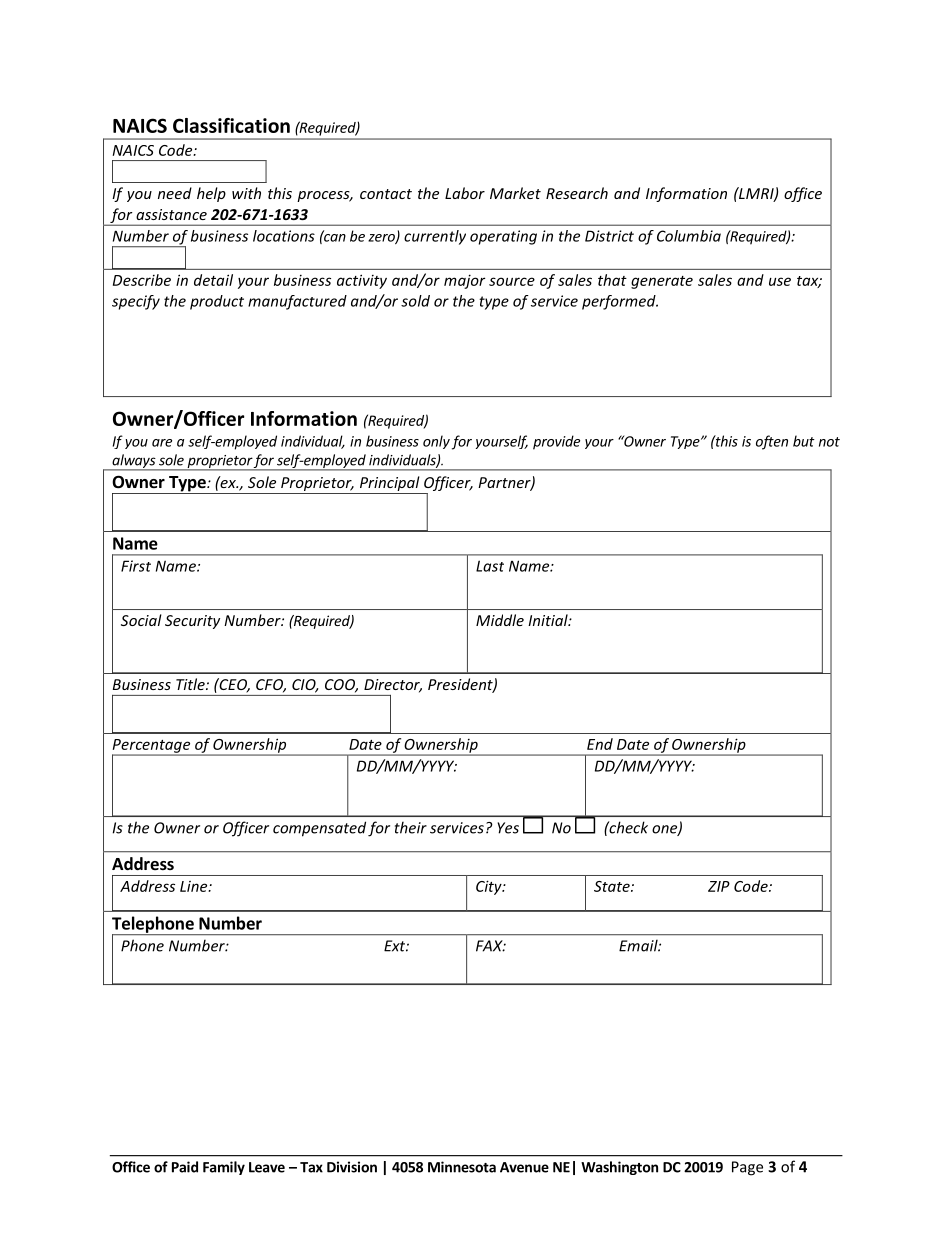  Describe the element at coordinates (508, 828) in the page. I see `Yes` at that location.
